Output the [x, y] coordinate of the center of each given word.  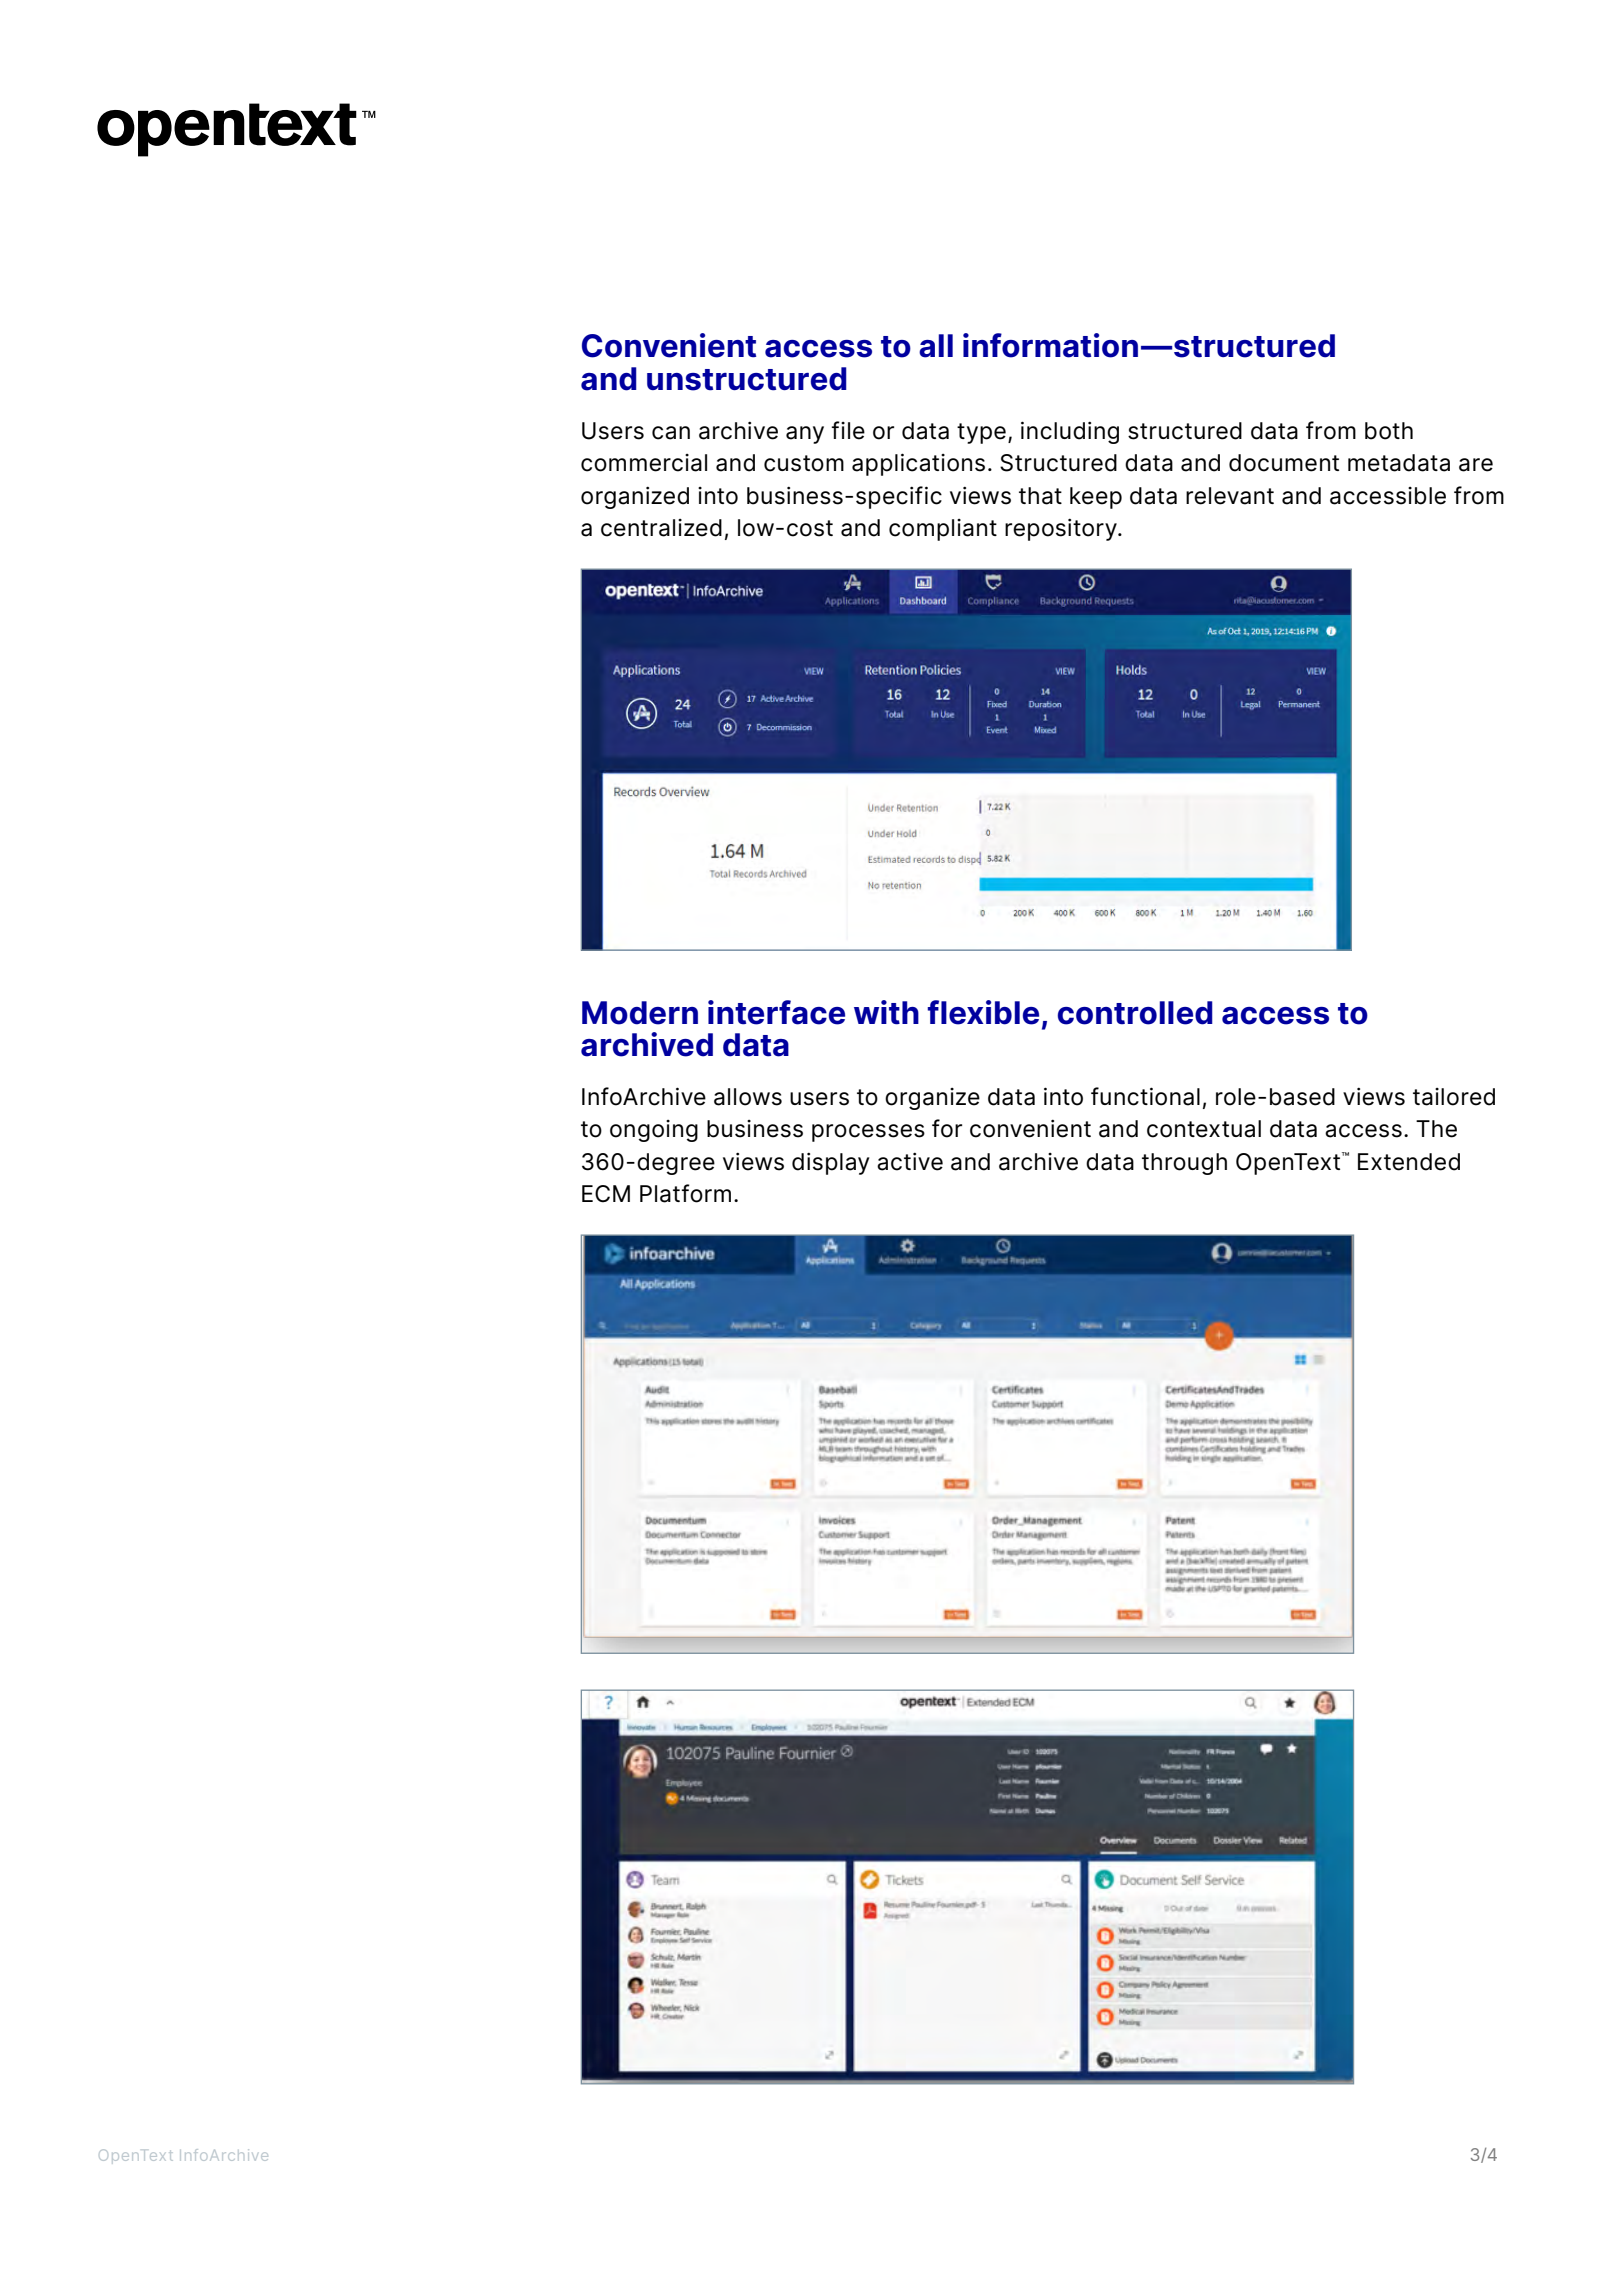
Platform [685, 1193]
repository [1062, 530]
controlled [1135, 1013]
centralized [661, 528]
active [910, 1162]
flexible [983, 1012]
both [1389, 431]
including [1070, 432]
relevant [1230, 496]
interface [776, 1012]
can [671, 433]
